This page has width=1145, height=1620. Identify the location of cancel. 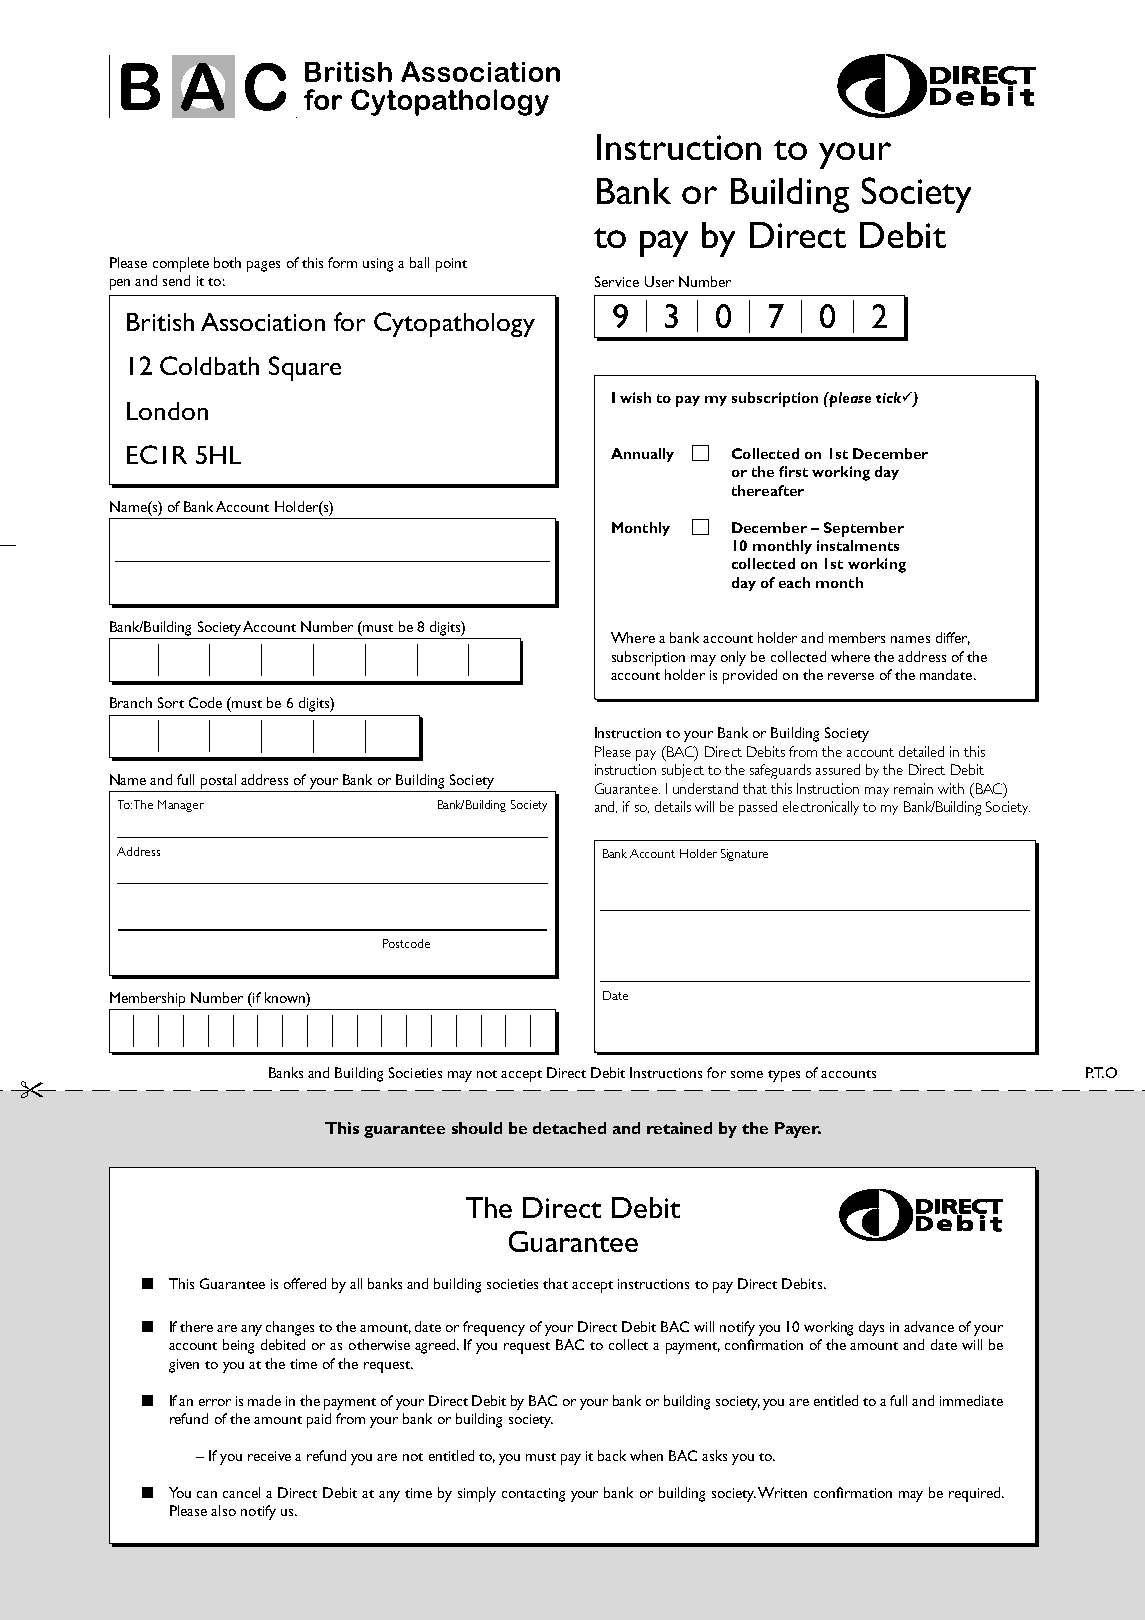
(241, 1492).
